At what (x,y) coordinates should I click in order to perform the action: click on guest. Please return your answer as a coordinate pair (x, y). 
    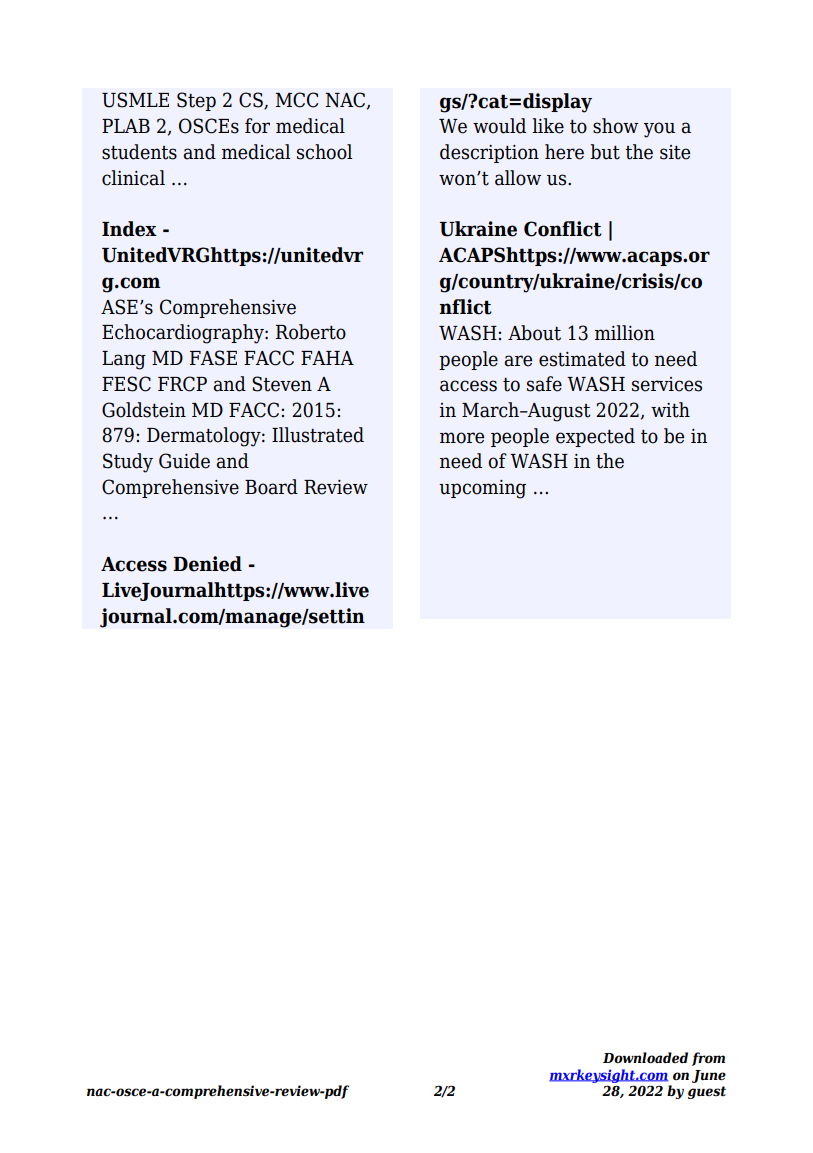
    Looking at the image, I should click on (707, 1092).
